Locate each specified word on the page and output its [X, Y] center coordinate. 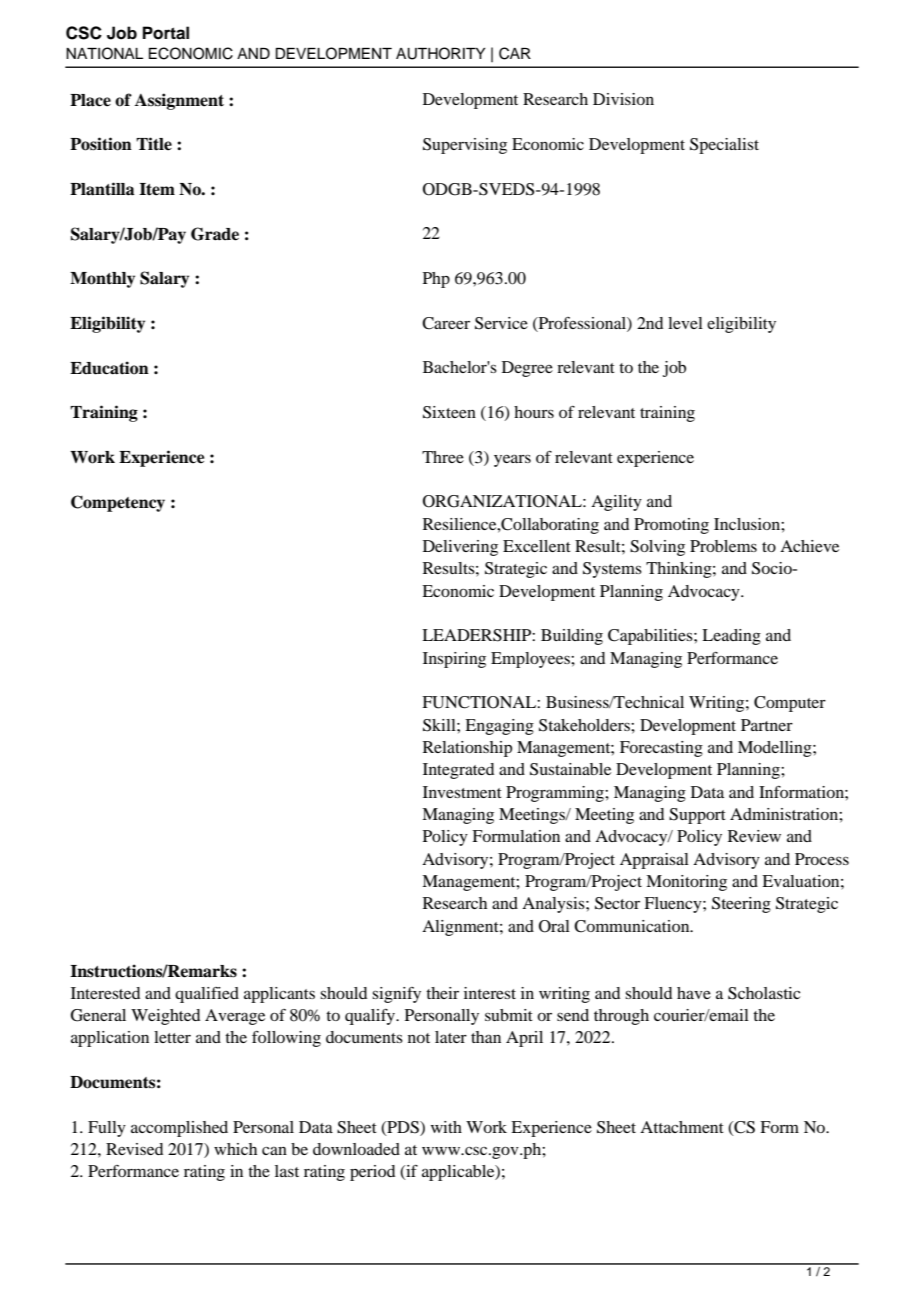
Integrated [458, 771]
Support [697, 816]
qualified [207, 995]
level [685, 323]
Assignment [179, 101]
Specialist [724, 146]
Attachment [682, 1127]
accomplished [179, 1129]
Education [109, 368]
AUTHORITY [441, 53]
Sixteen [449, 412]
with [446, 1127]
